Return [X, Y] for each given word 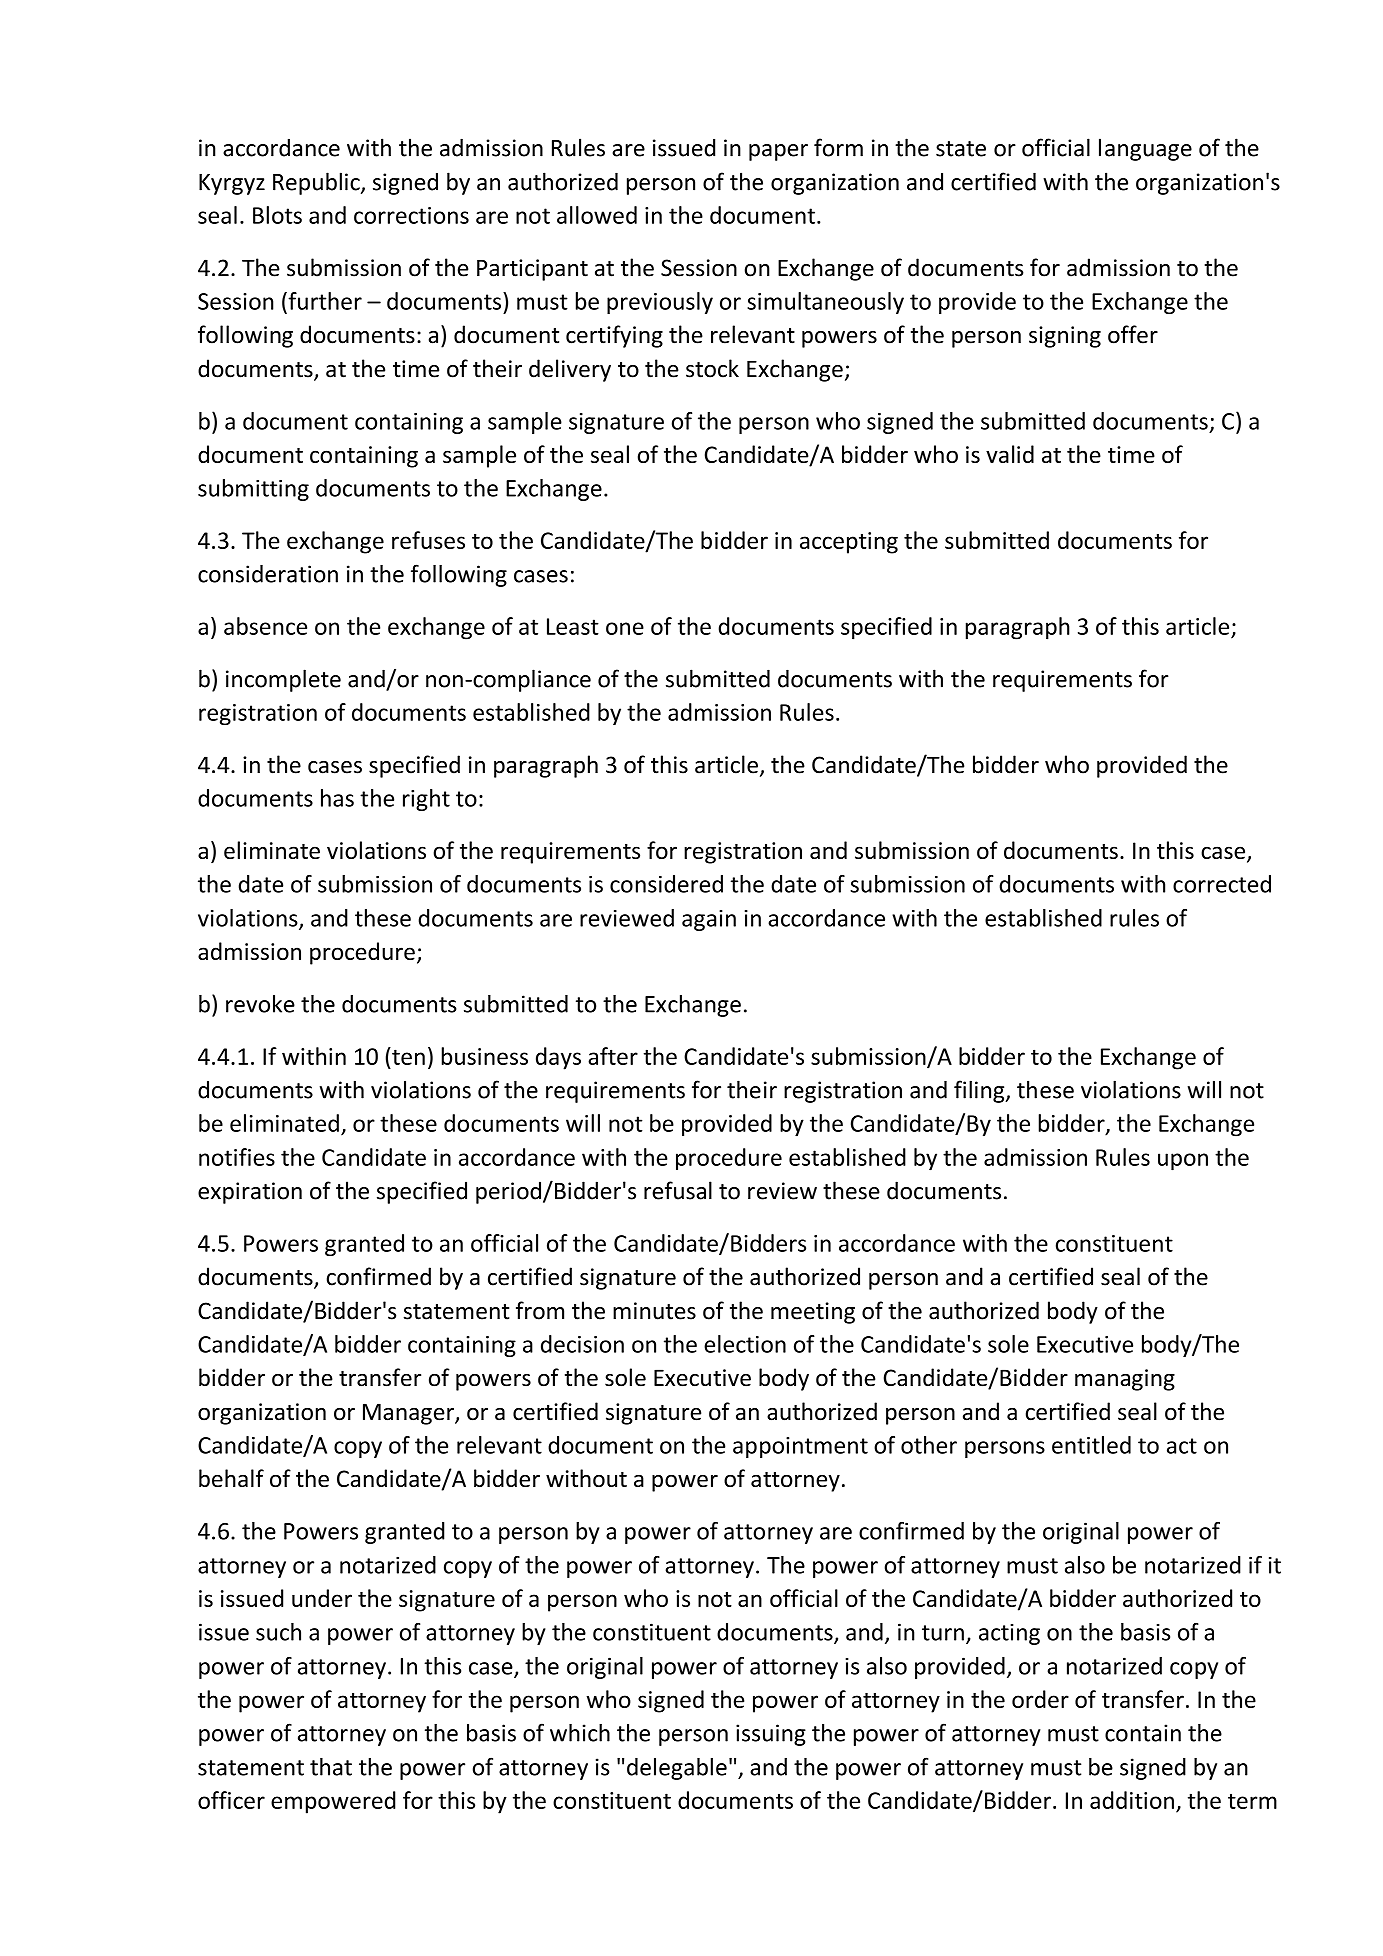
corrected [1222, 884]
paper [778, 152]
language [1145, 149]
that [331, 1767]
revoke [260, 1004]
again [709, 920]
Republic [317, 183]
